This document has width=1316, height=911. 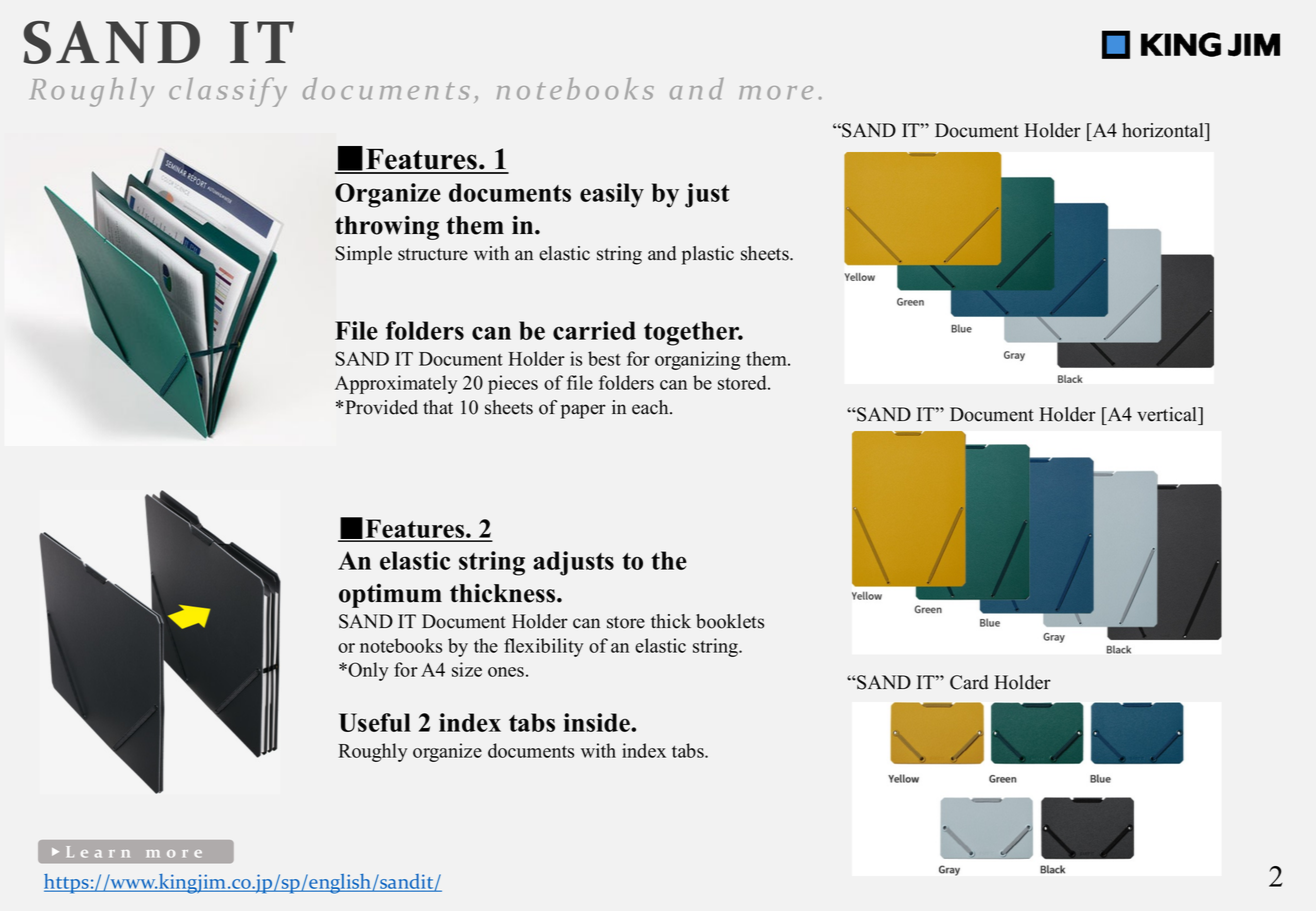 What do you see at coordinates (1164, 130) in the document?
I see `horizontal` at bounding box center [1164, 130].
